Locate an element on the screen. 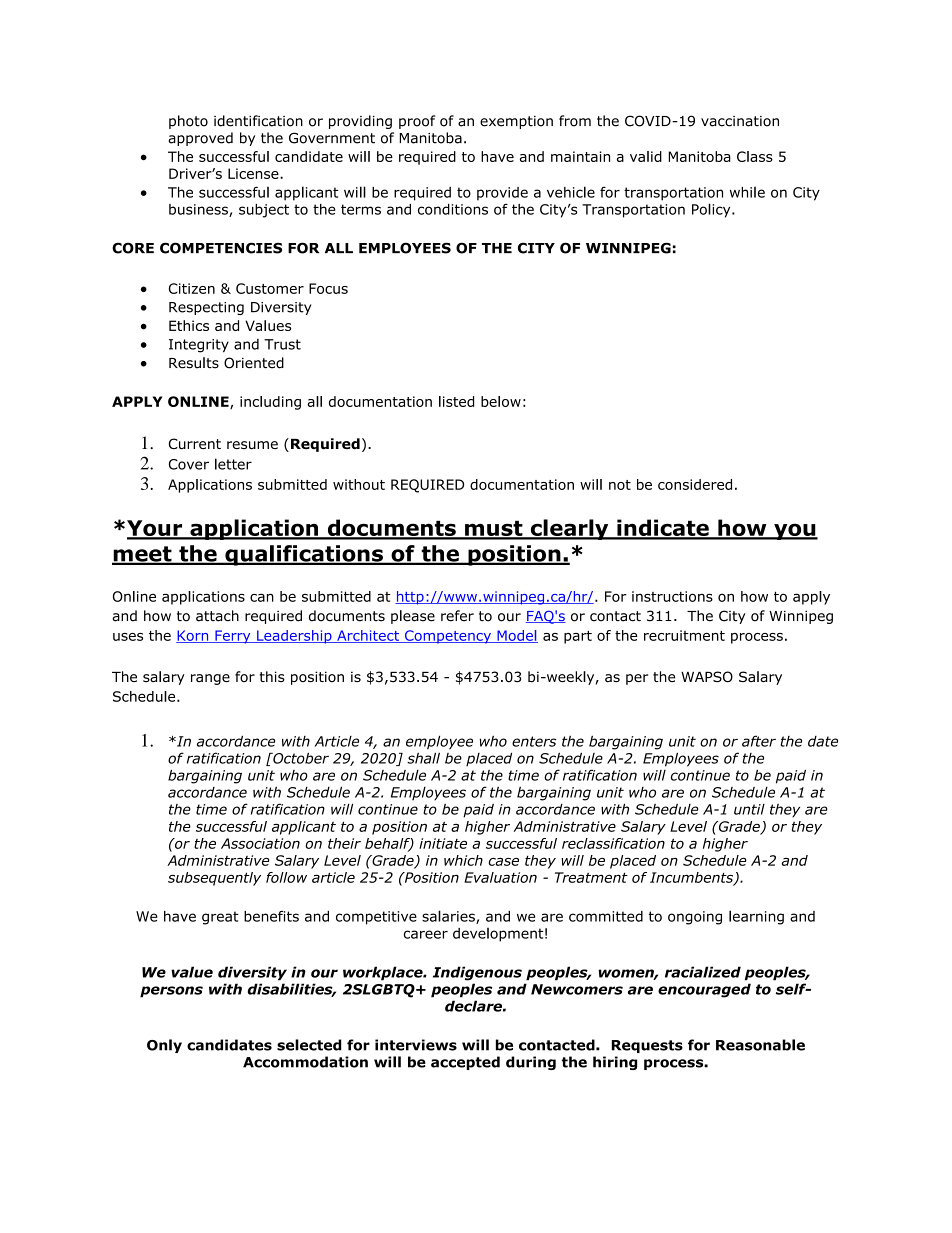 Image resolution: width=952 pixels, height=1233 pixels. Results is located at coordinates (194, 363).
